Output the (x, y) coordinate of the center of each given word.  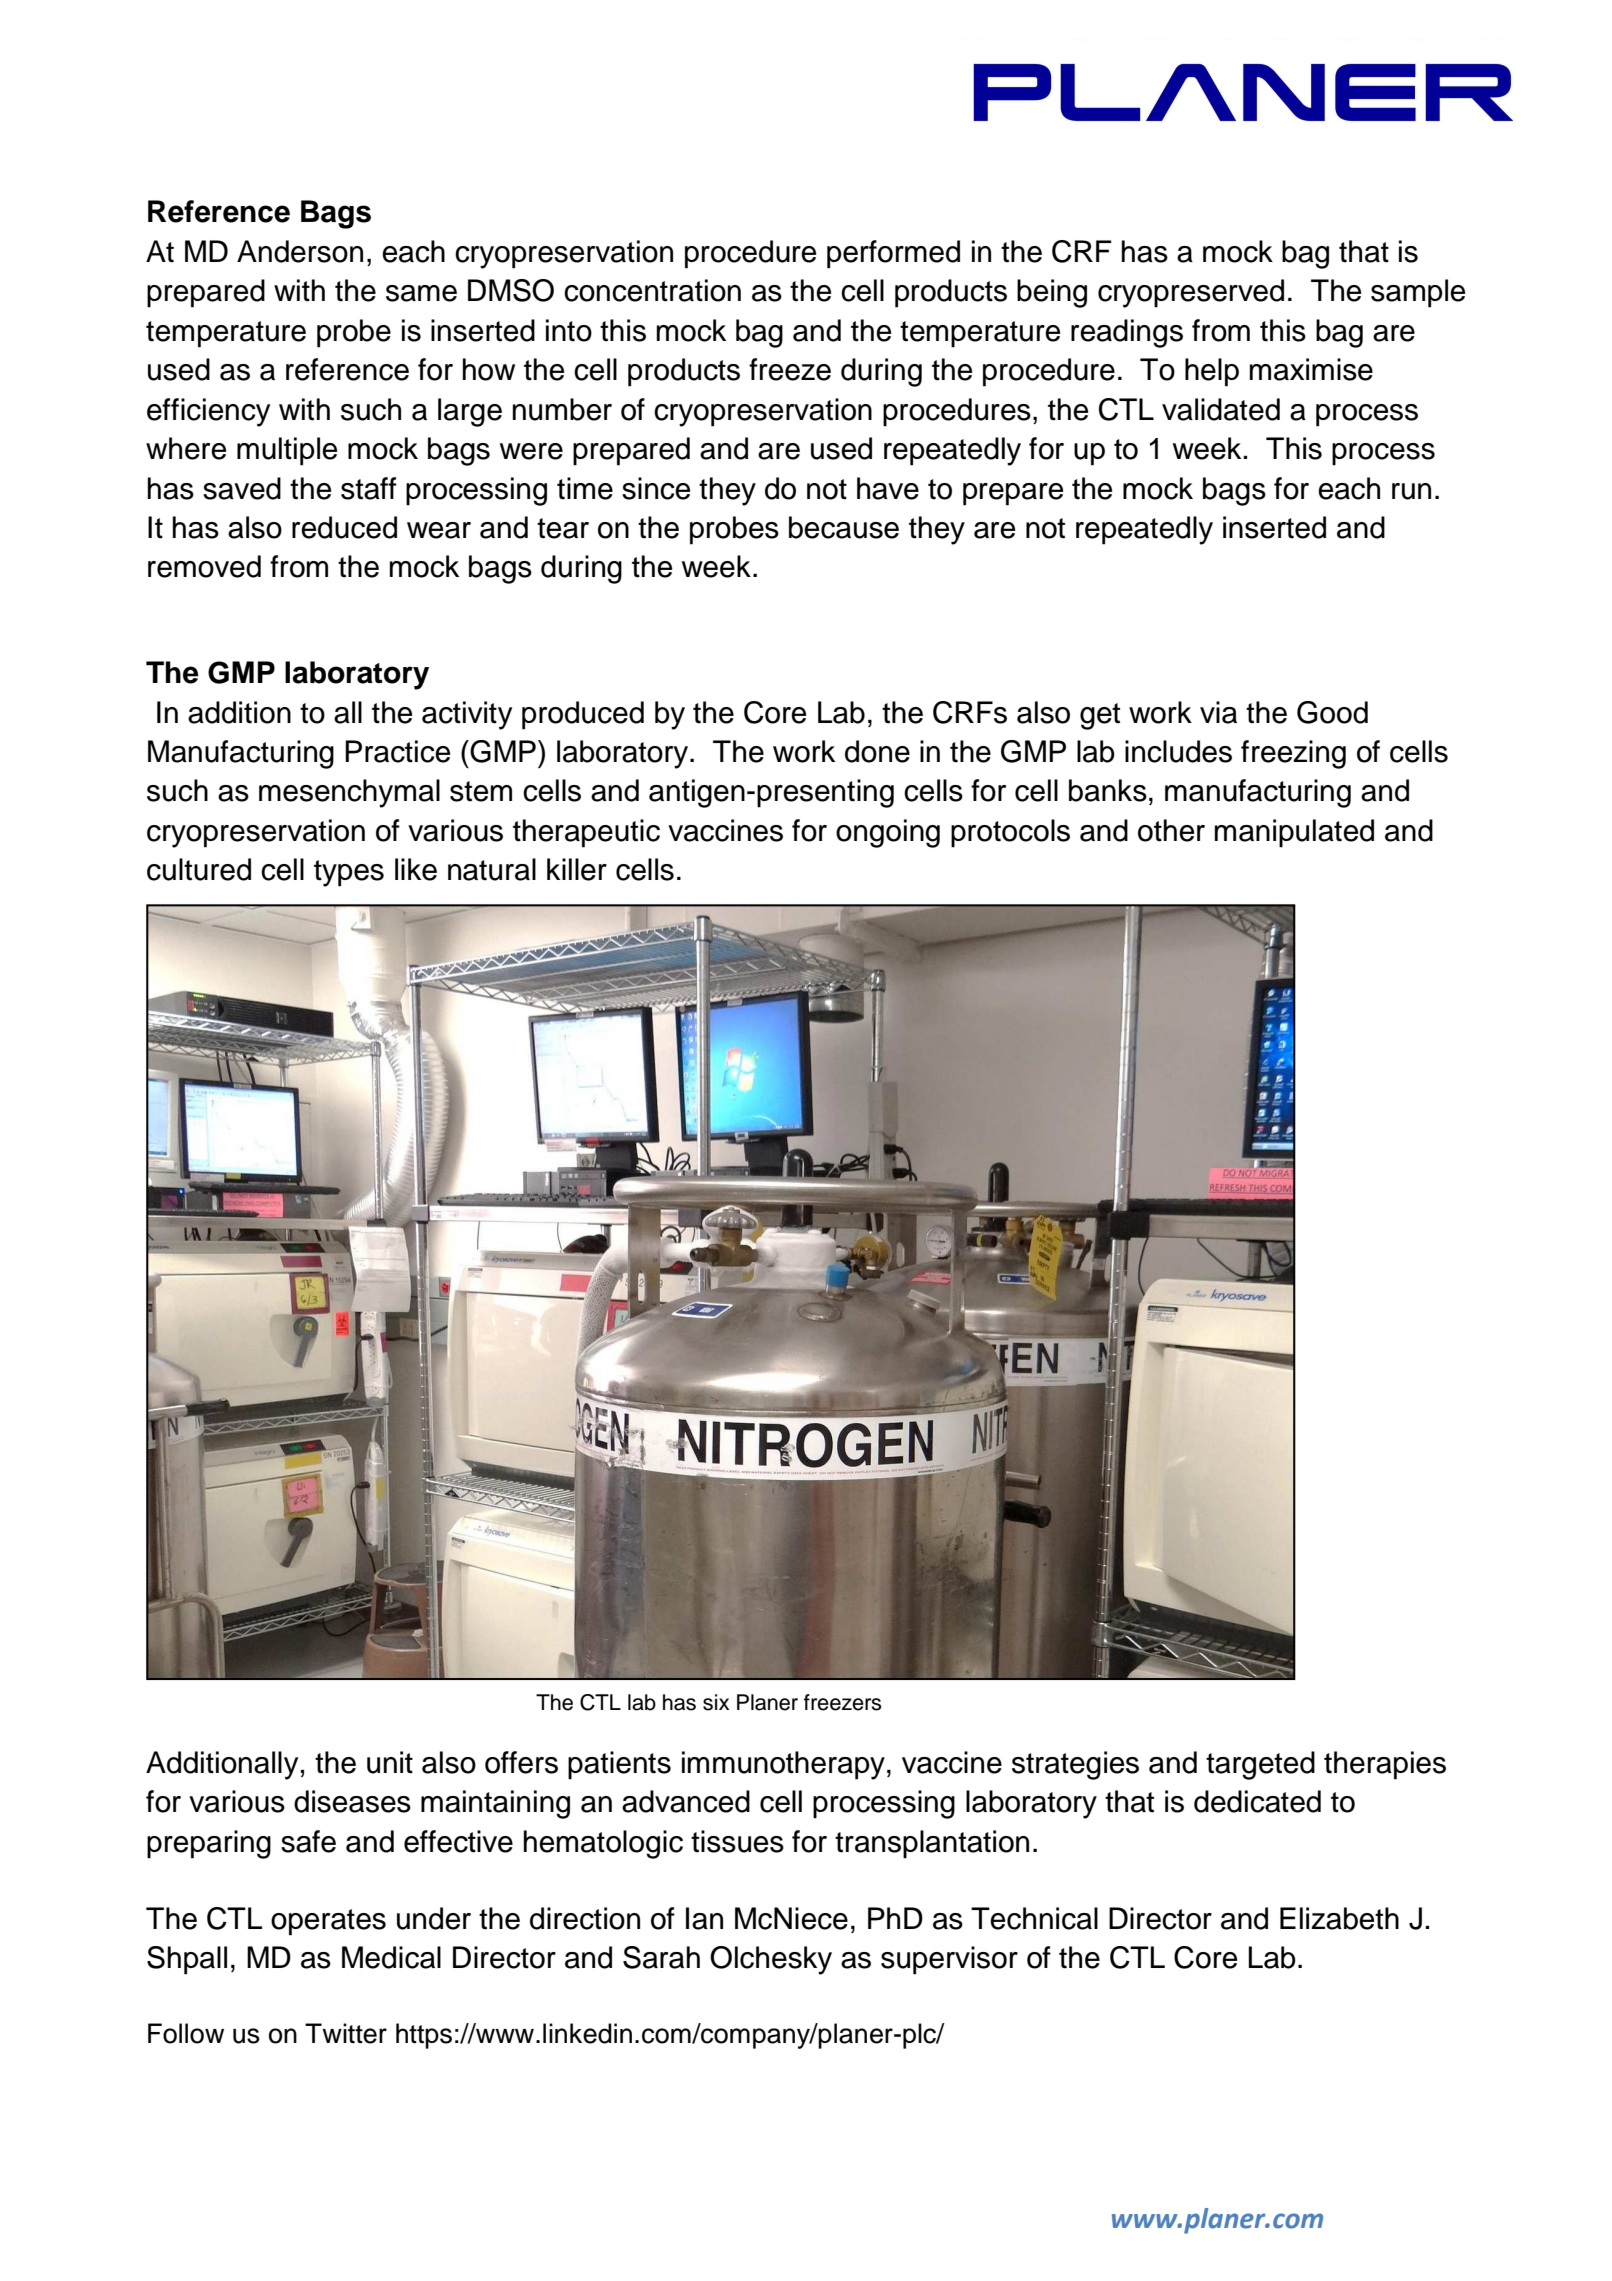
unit (390, 1762)
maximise (1311, 369)
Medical (391, 1957)
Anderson (300, 251)
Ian (704, 1918)
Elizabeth (1339, 1918)
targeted (1260, 1765)
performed (893, 254)
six (716, 1702)
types (349, 873)
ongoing (888, 833)
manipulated (1294, 833)
